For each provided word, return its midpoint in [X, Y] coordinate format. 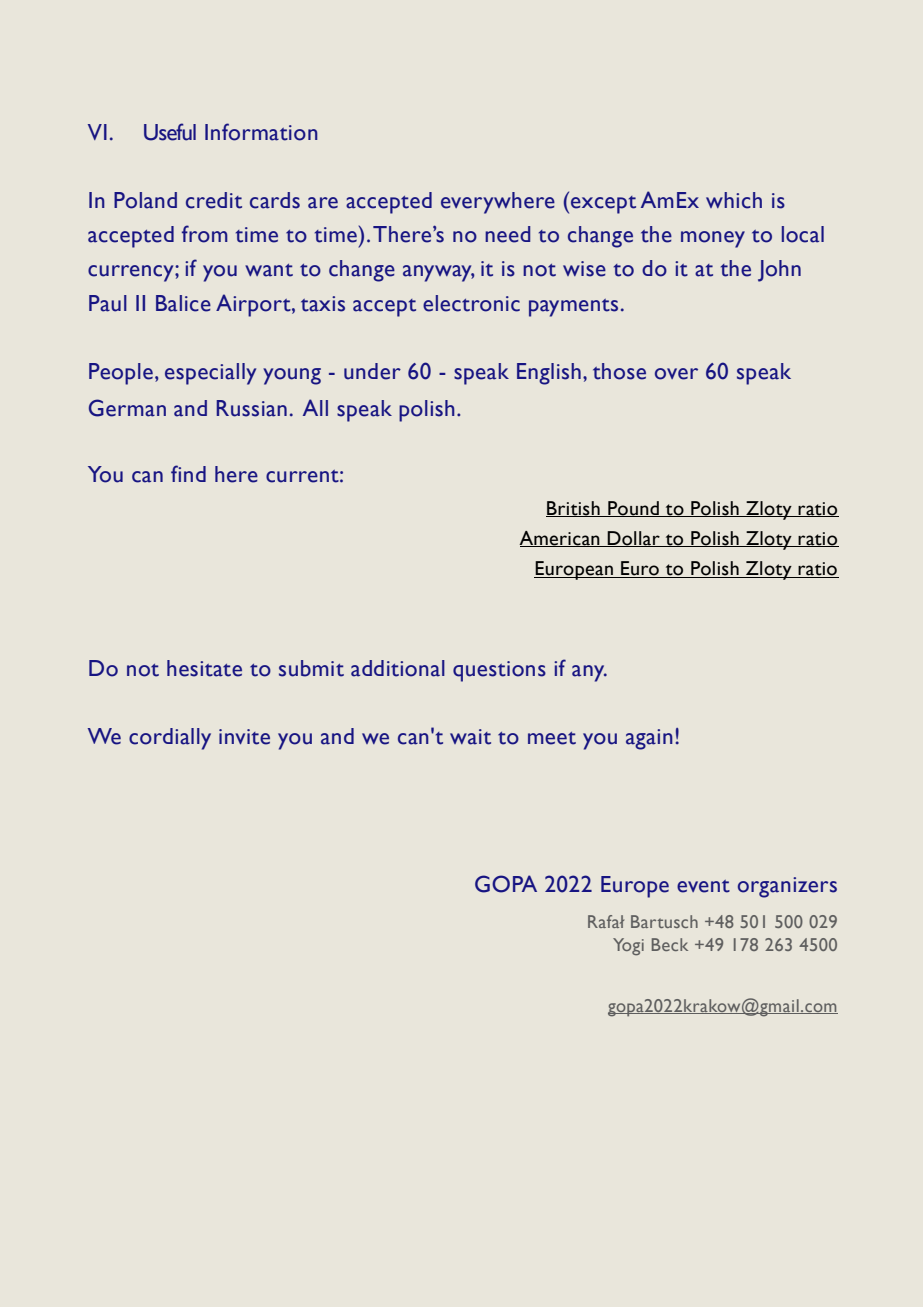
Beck [670, 944]
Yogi [628, 947]
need [507, 234]
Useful [170, 132]
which [734, 200]
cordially [170, 739]
